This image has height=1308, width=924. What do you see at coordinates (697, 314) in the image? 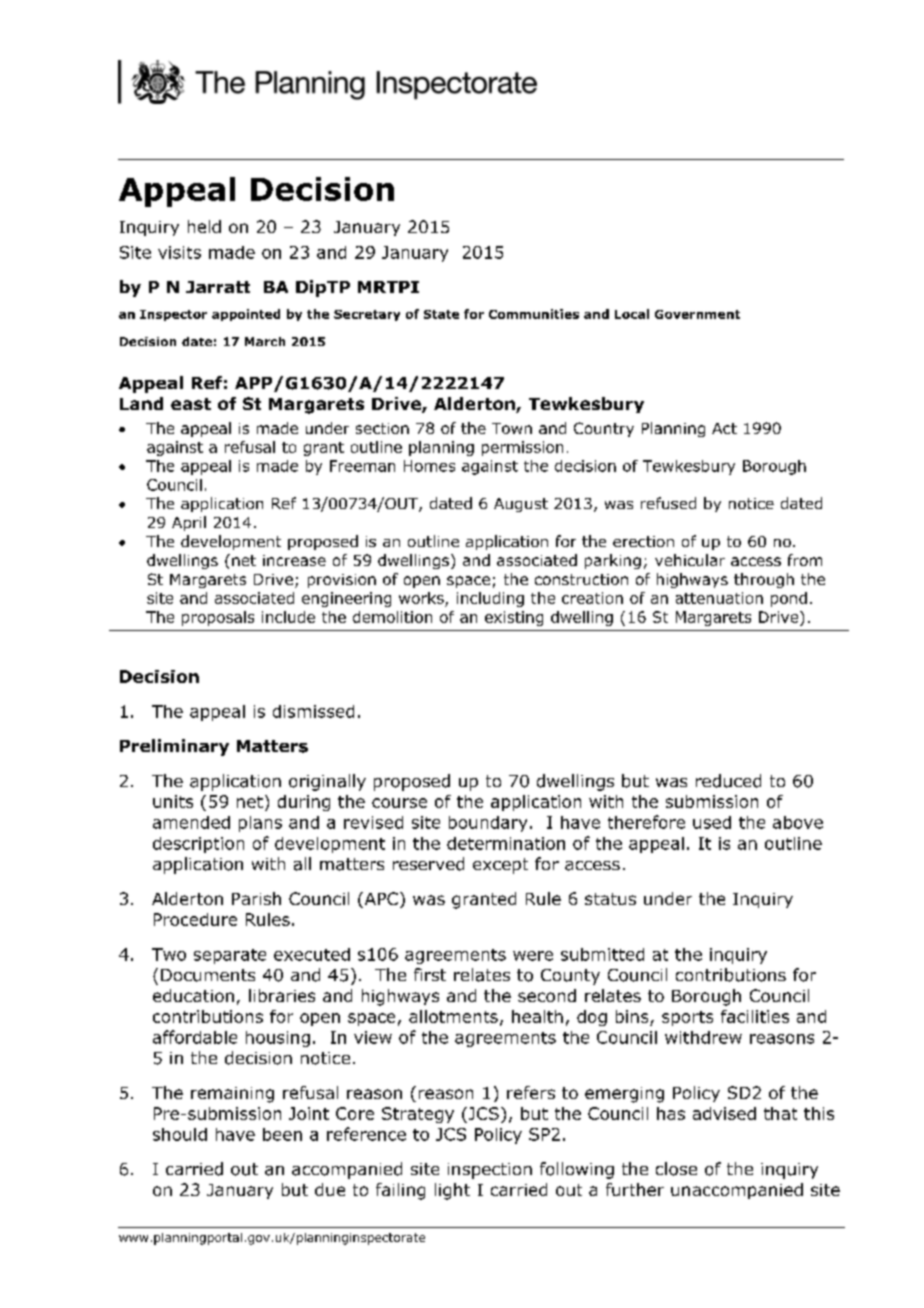
I see `Government` at bounding box center [697, 314].
